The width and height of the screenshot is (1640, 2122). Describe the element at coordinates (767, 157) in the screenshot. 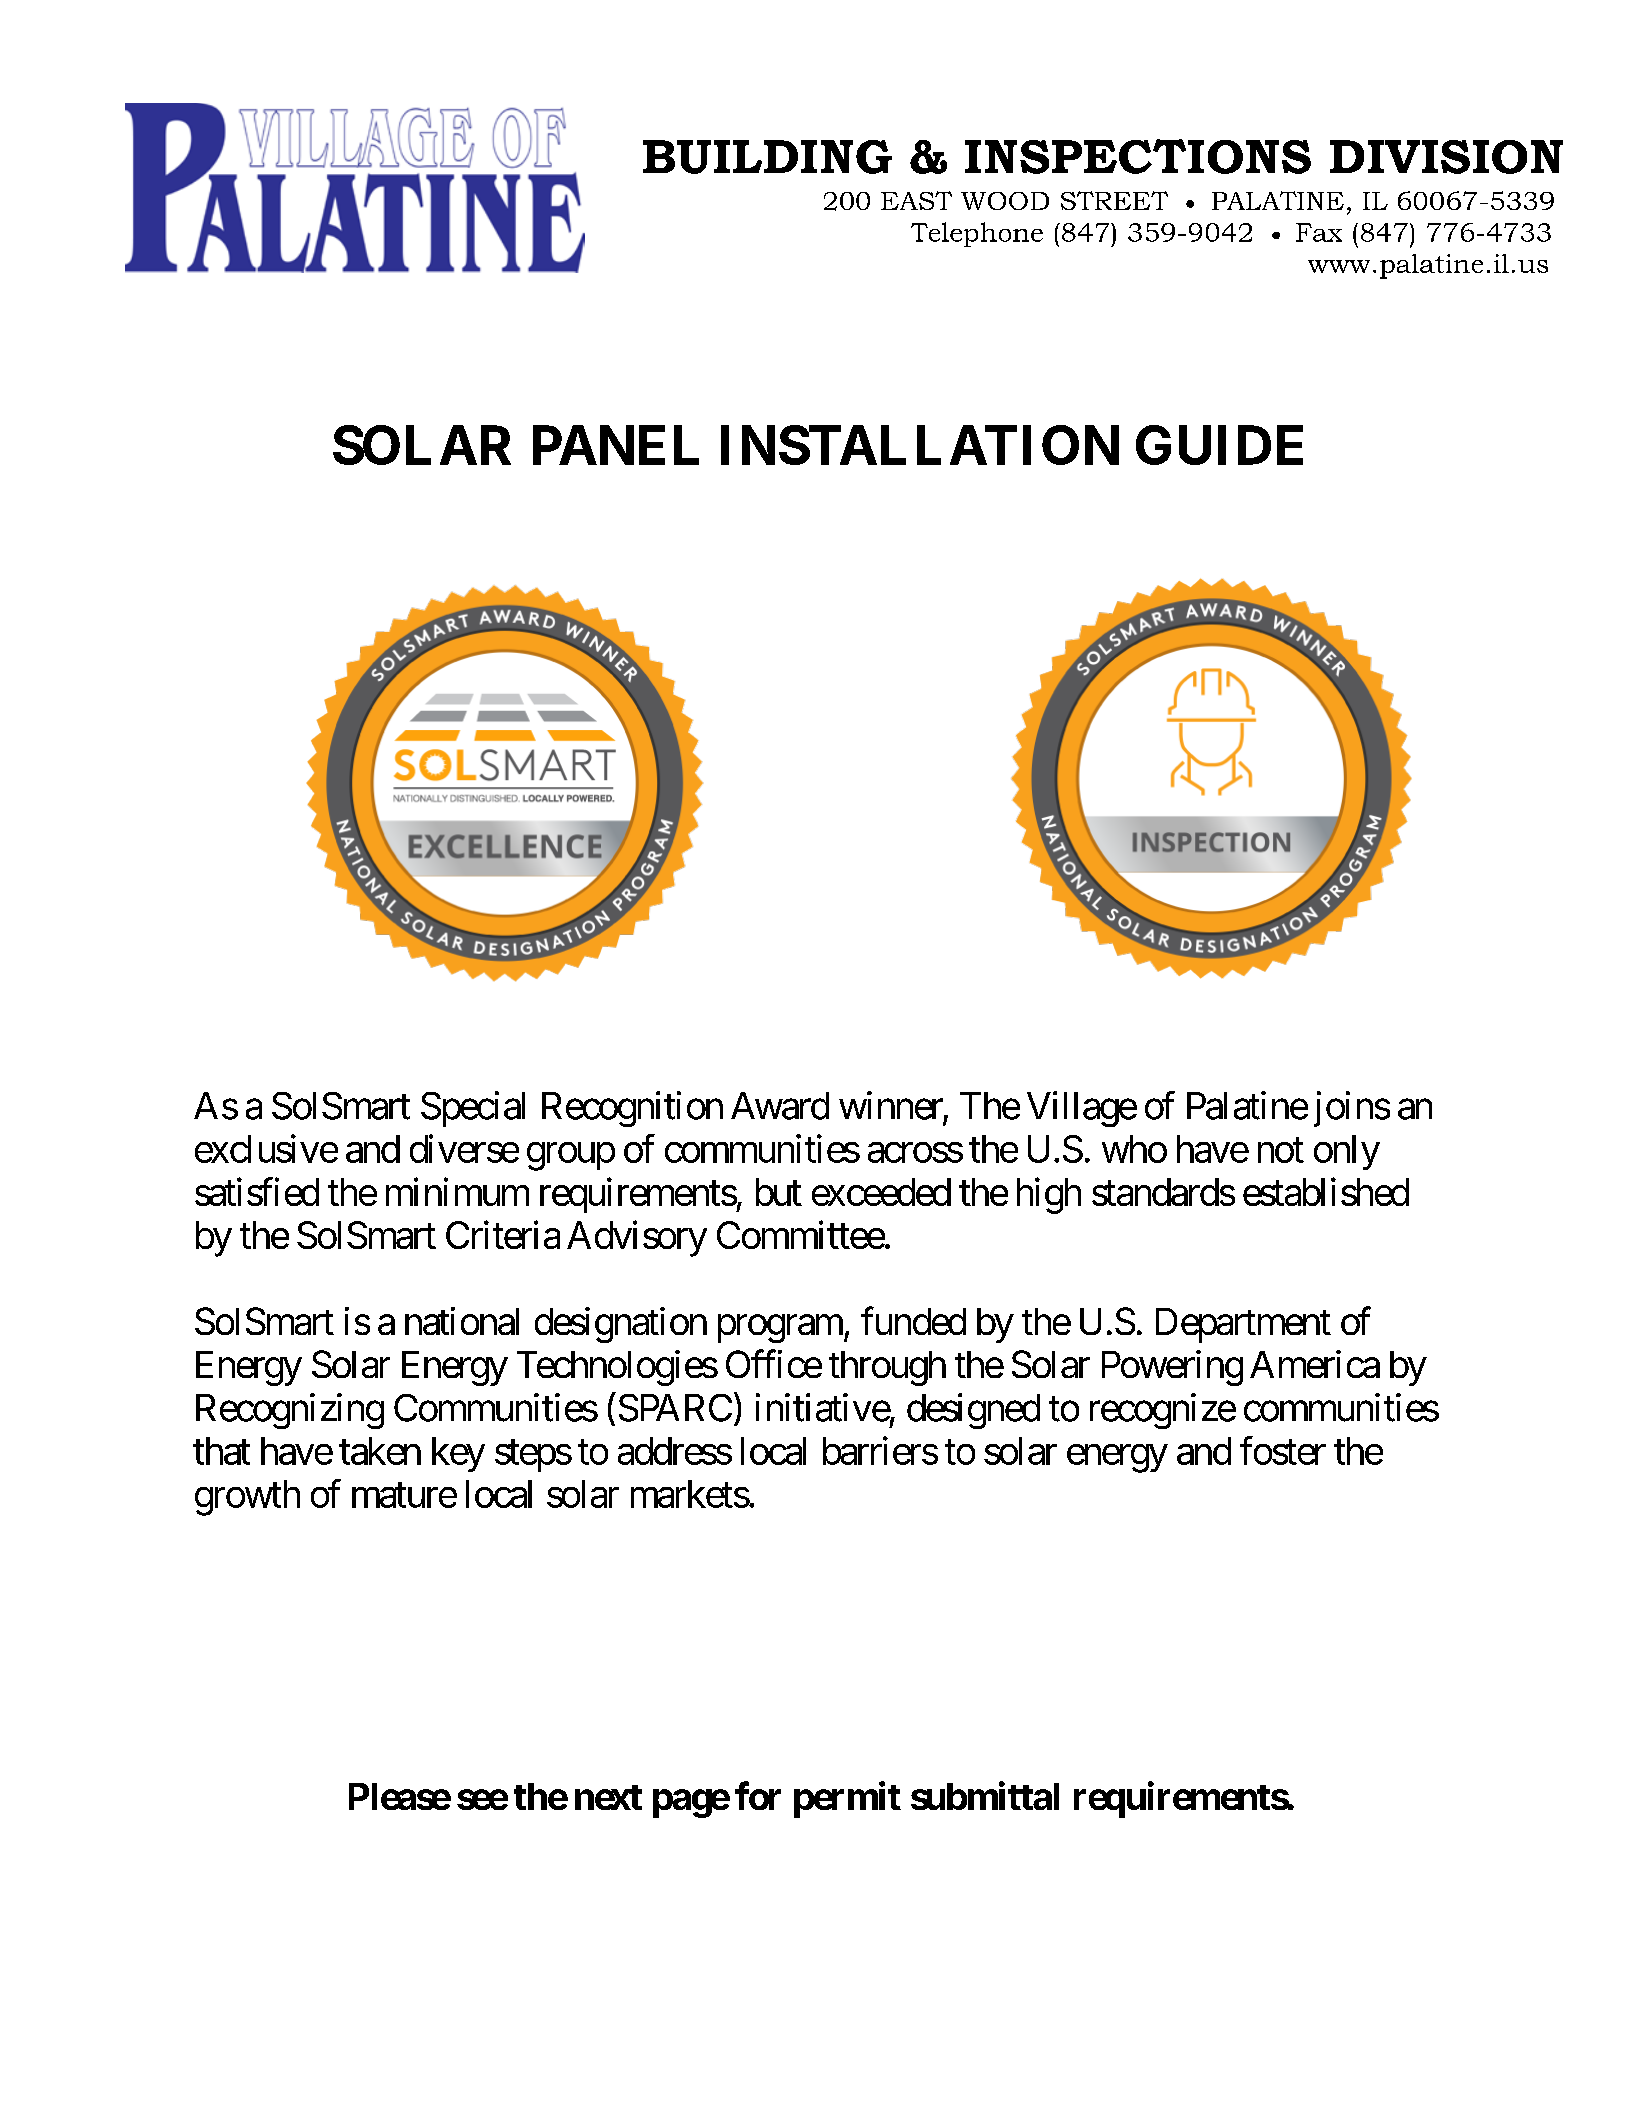

I see `BUILDING` at that location.
